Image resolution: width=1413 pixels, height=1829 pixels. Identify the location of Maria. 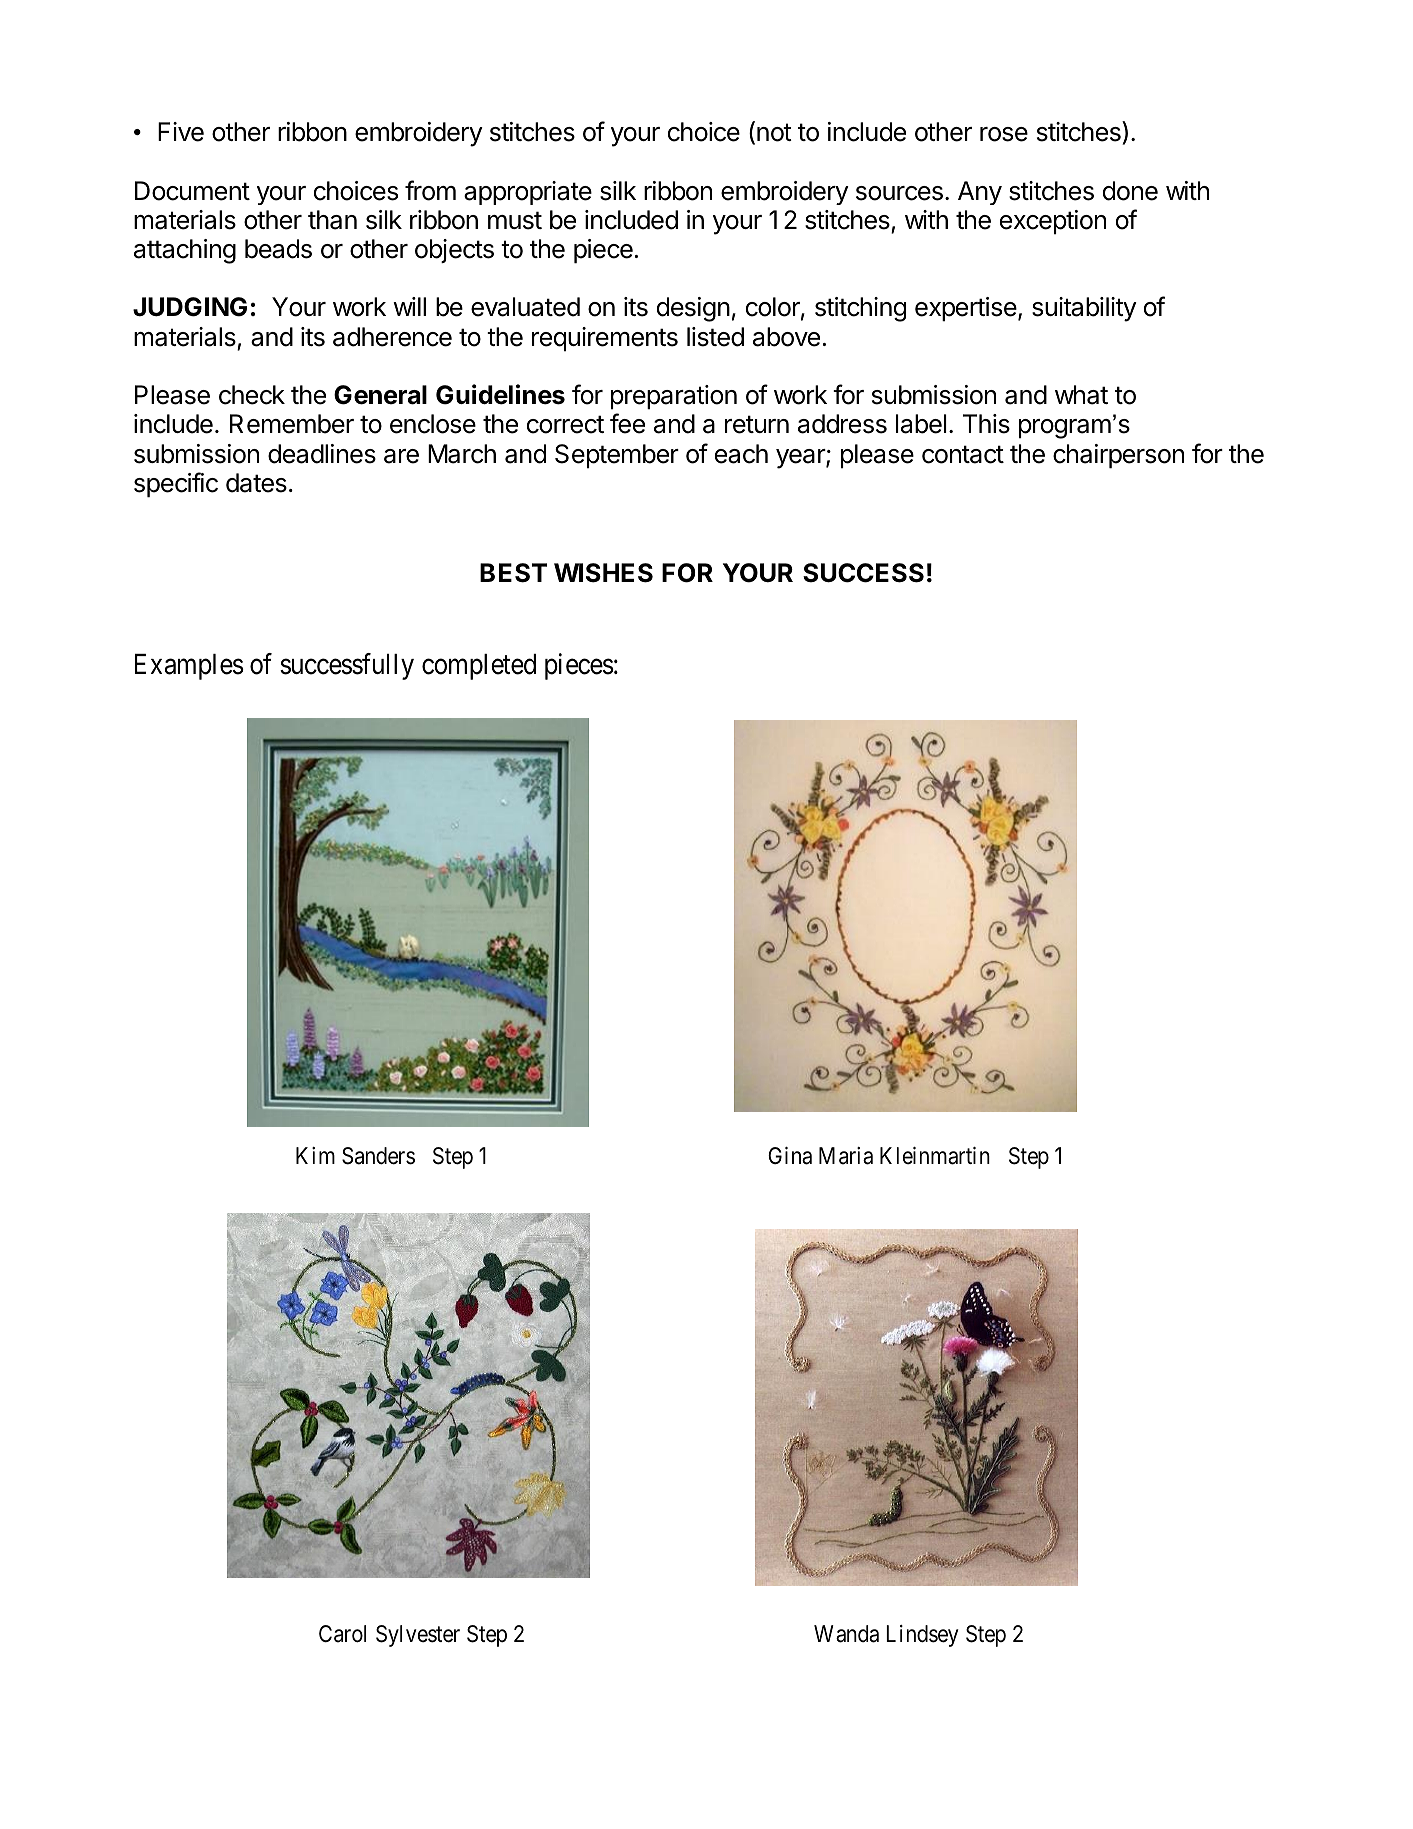
(846, 1156).
